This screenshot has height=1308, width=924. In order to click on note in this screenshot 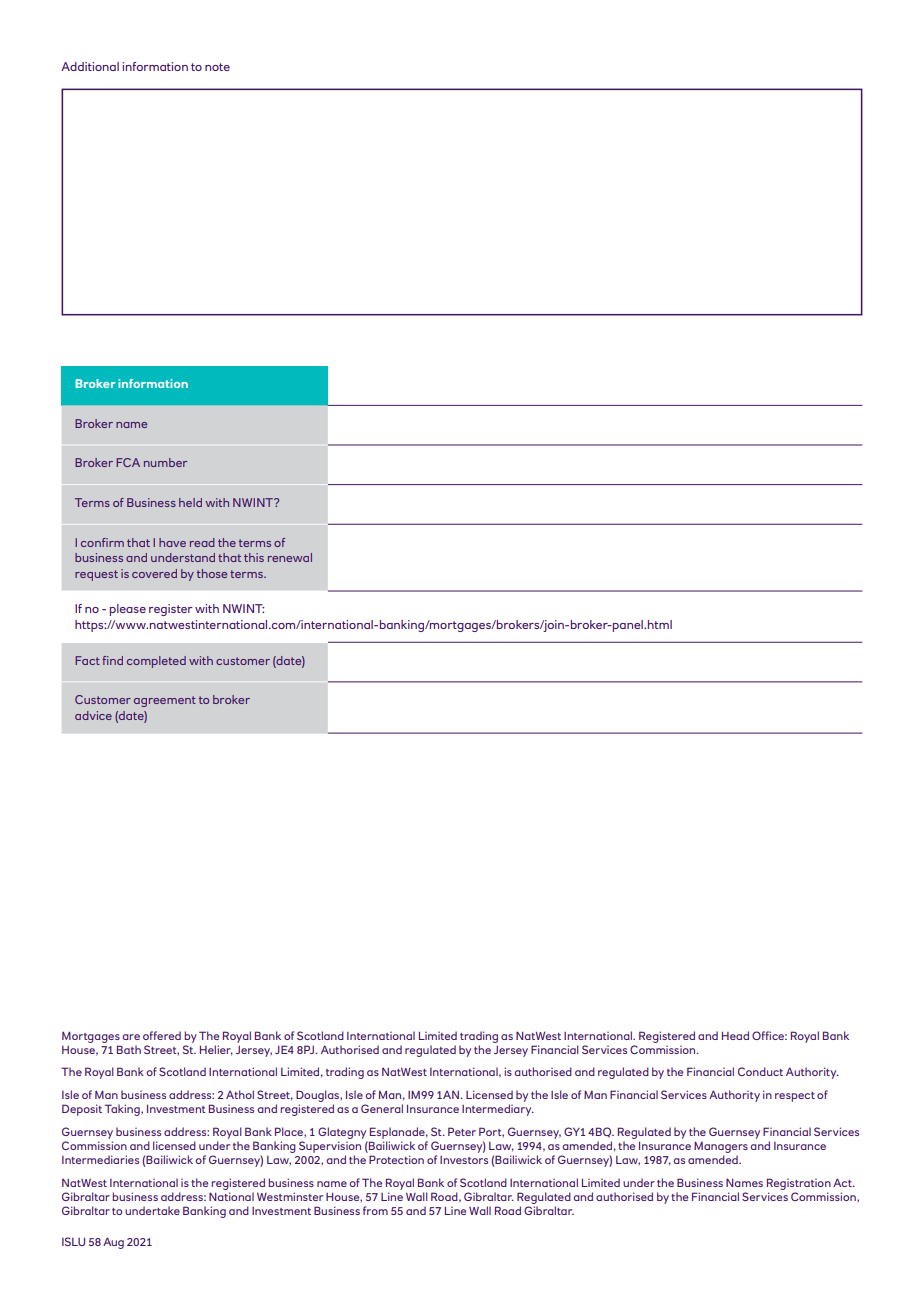, I will do `click(217, 67)`.
